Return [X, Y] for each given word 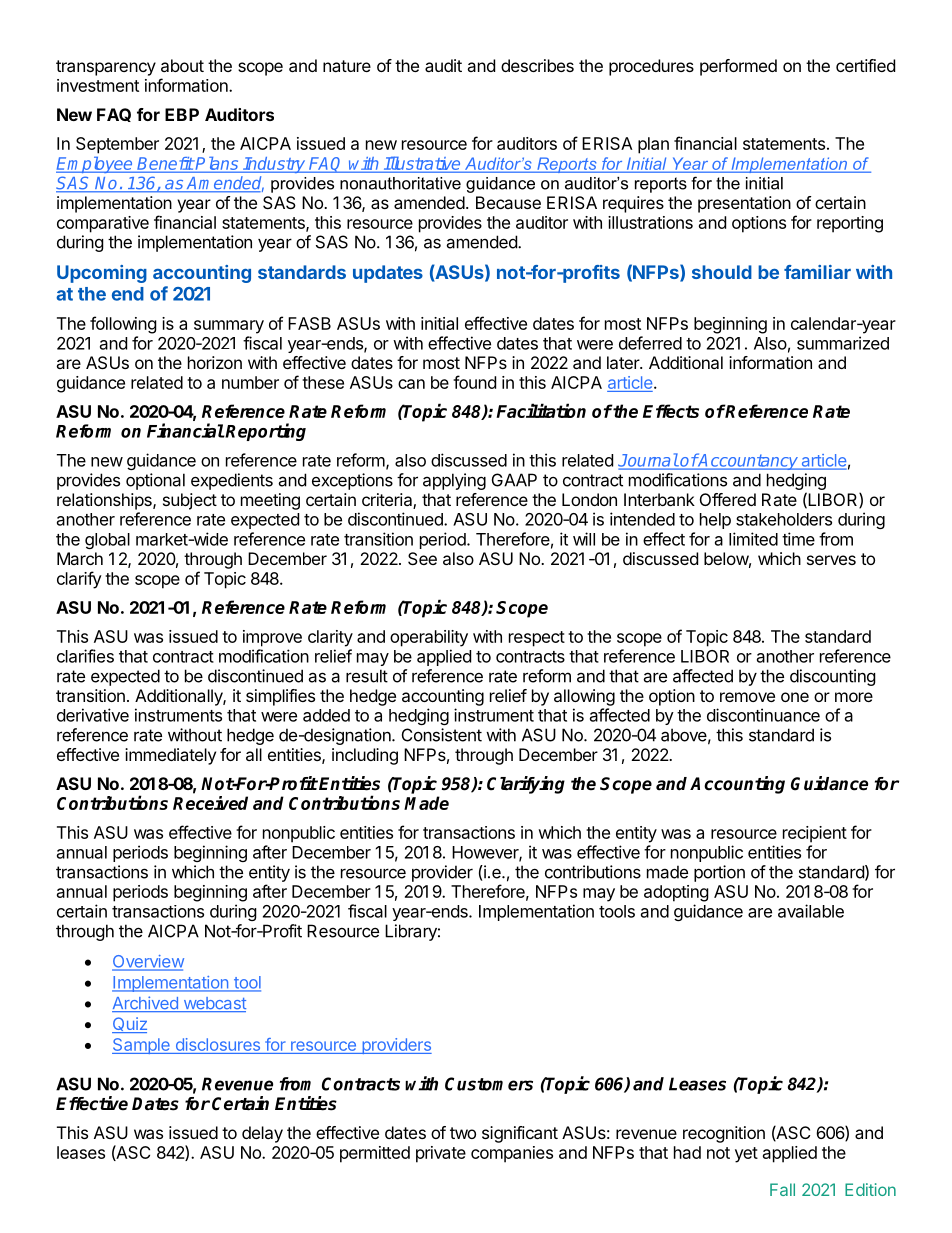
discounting [833, 677]
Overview [148, 962]
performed [738, 67]
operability [429, 638]
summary [229, 327]
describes [537, 65]
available [811, 911]
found [474, 382]
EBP [182, 114]
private [441, 1154]
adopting [676, 893]
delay [262, 1134]
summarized [843, 343]
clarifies [85, 656]
